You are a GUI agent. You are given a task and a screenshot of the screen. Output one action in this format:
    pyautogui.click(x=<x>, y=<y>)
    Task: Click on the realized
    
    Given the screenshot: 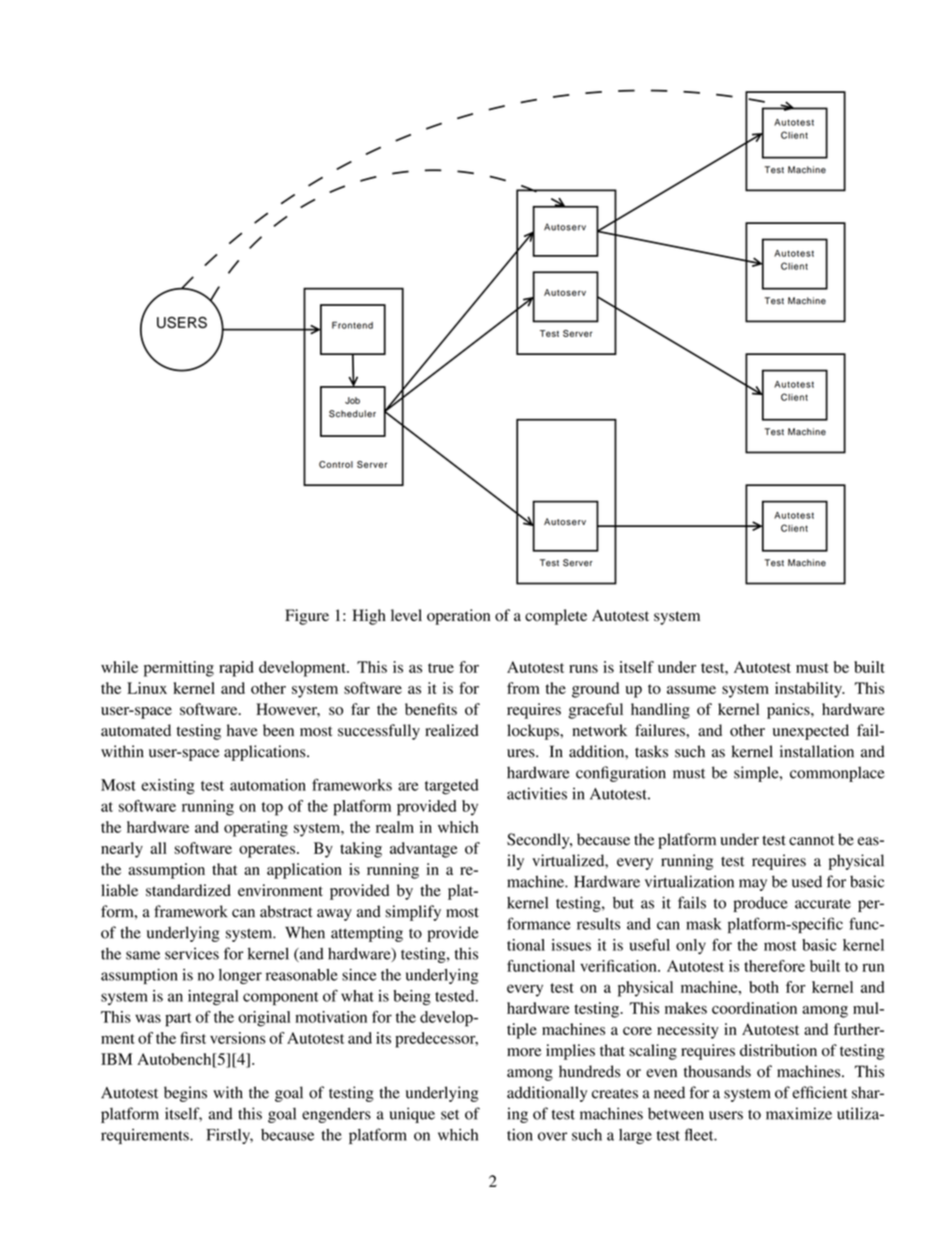 What is the action you would take?
    pyautogui.click(x=452, y=730)
